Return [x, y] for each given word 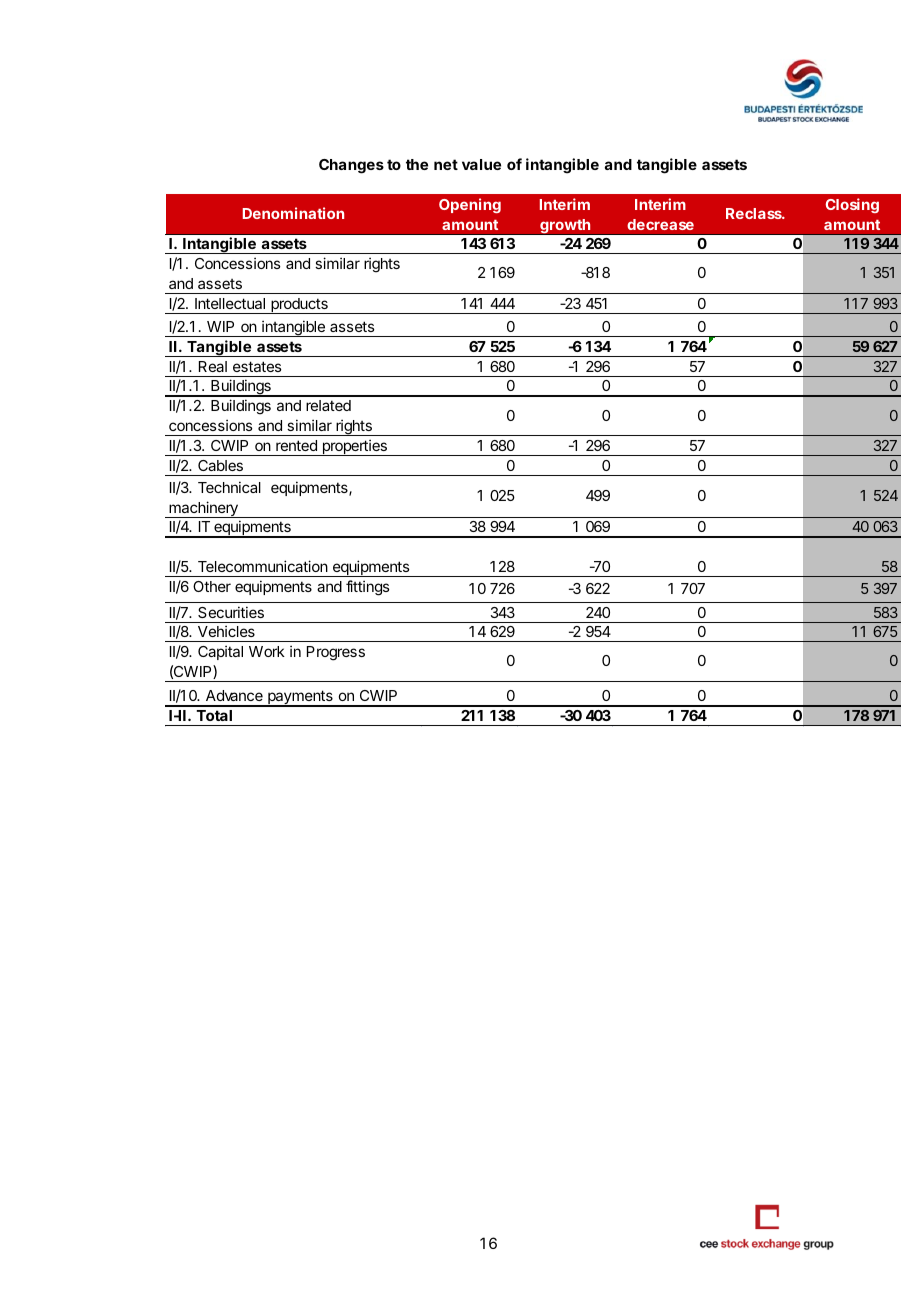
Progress [336, 653]
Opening [470, 205]
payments [300, 698]
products [299, 306]
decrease [660, 224]
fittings [368, 588]
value [481, 164]
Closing [852, 205]
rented [296, 445]
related [328, 405]
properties [354, 447]
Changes [351, 166]
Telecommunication [263, 566]
